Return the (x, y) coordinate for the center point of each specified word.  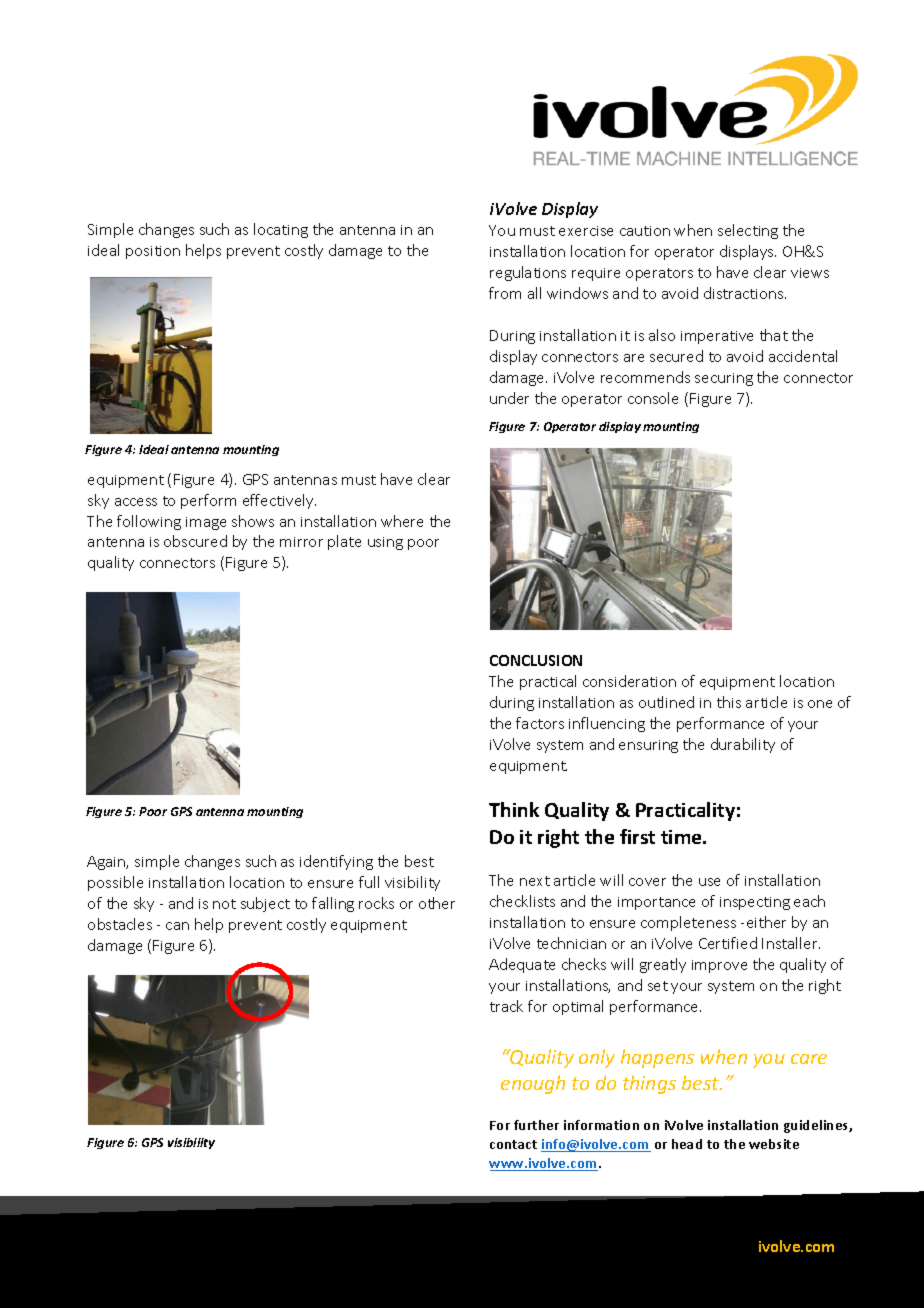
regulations (528, 273)
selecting (748, 231)
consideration (629, 681)
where (402, 521)
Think (514, 809)
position (153, 252)
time (682, 837)
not (224, 904)
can (177, 926)
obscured (195, 541)
